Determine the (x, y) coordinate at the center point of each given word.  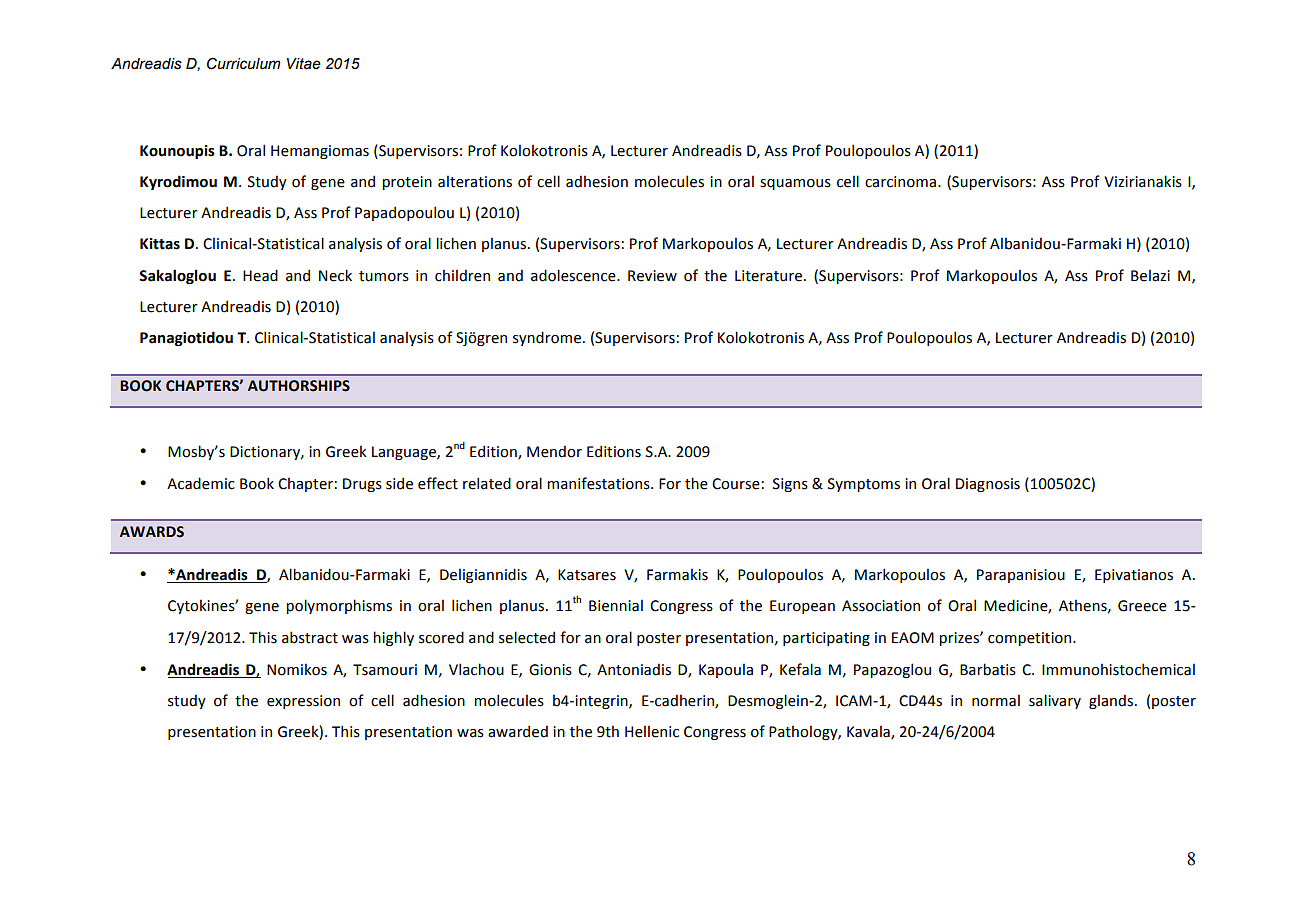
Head (260, 275)
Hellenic (652, 732)
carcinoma (900, 182)
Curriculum (243, 63)
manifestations (599, 483)
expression (303, 702)
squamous (795, 184)
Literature (768, 276)
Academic (201, 483)
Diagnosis (988, 485)
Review (652, 276)
